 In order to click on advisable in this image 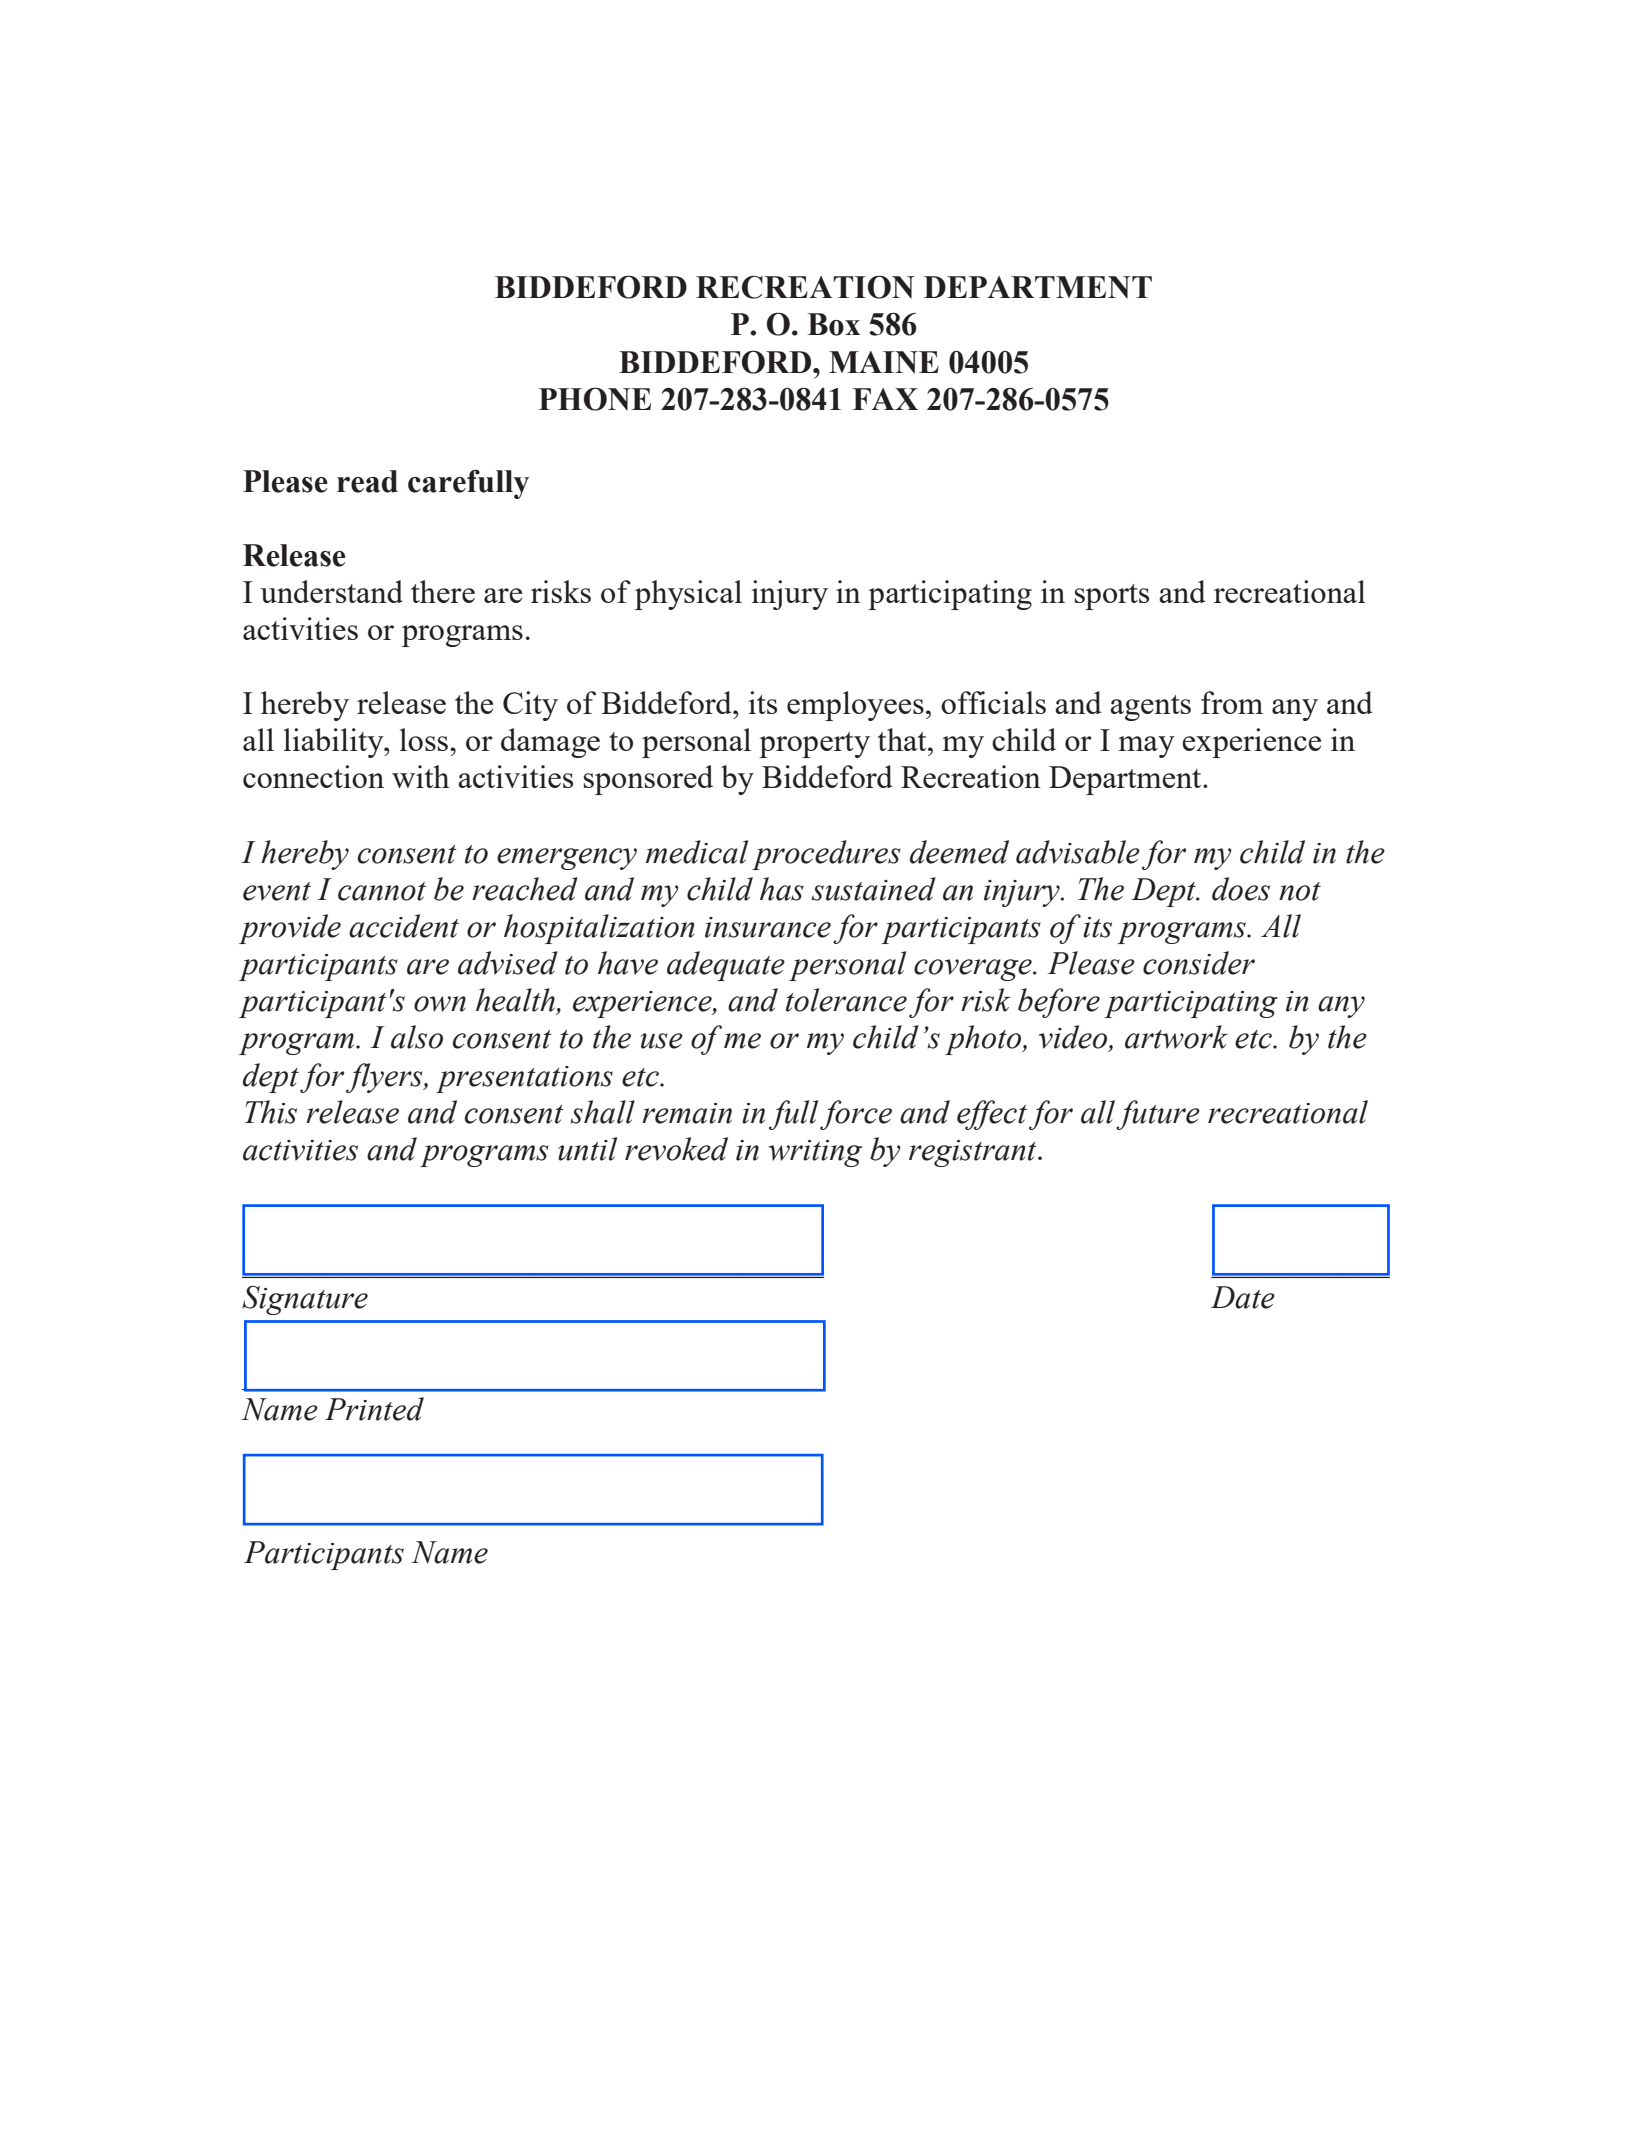, I will do `click(1078, 852)`.
